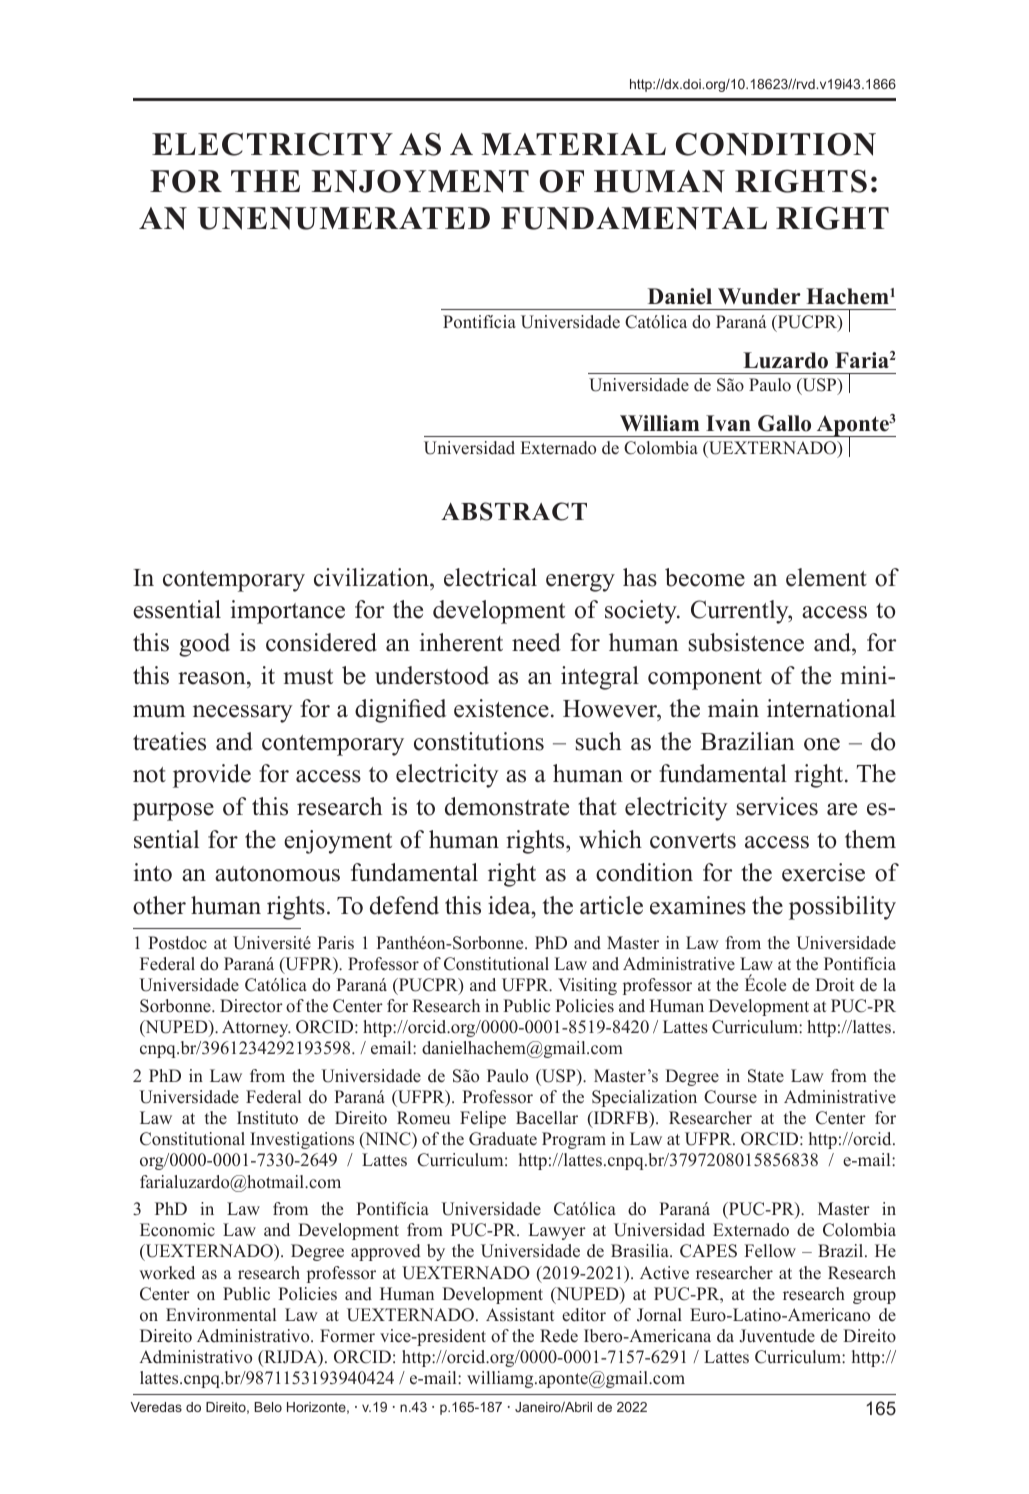  What do you see at coordinates (212, 776) in the screenshot?
I see `provide` at bounding box center [212, 776].
